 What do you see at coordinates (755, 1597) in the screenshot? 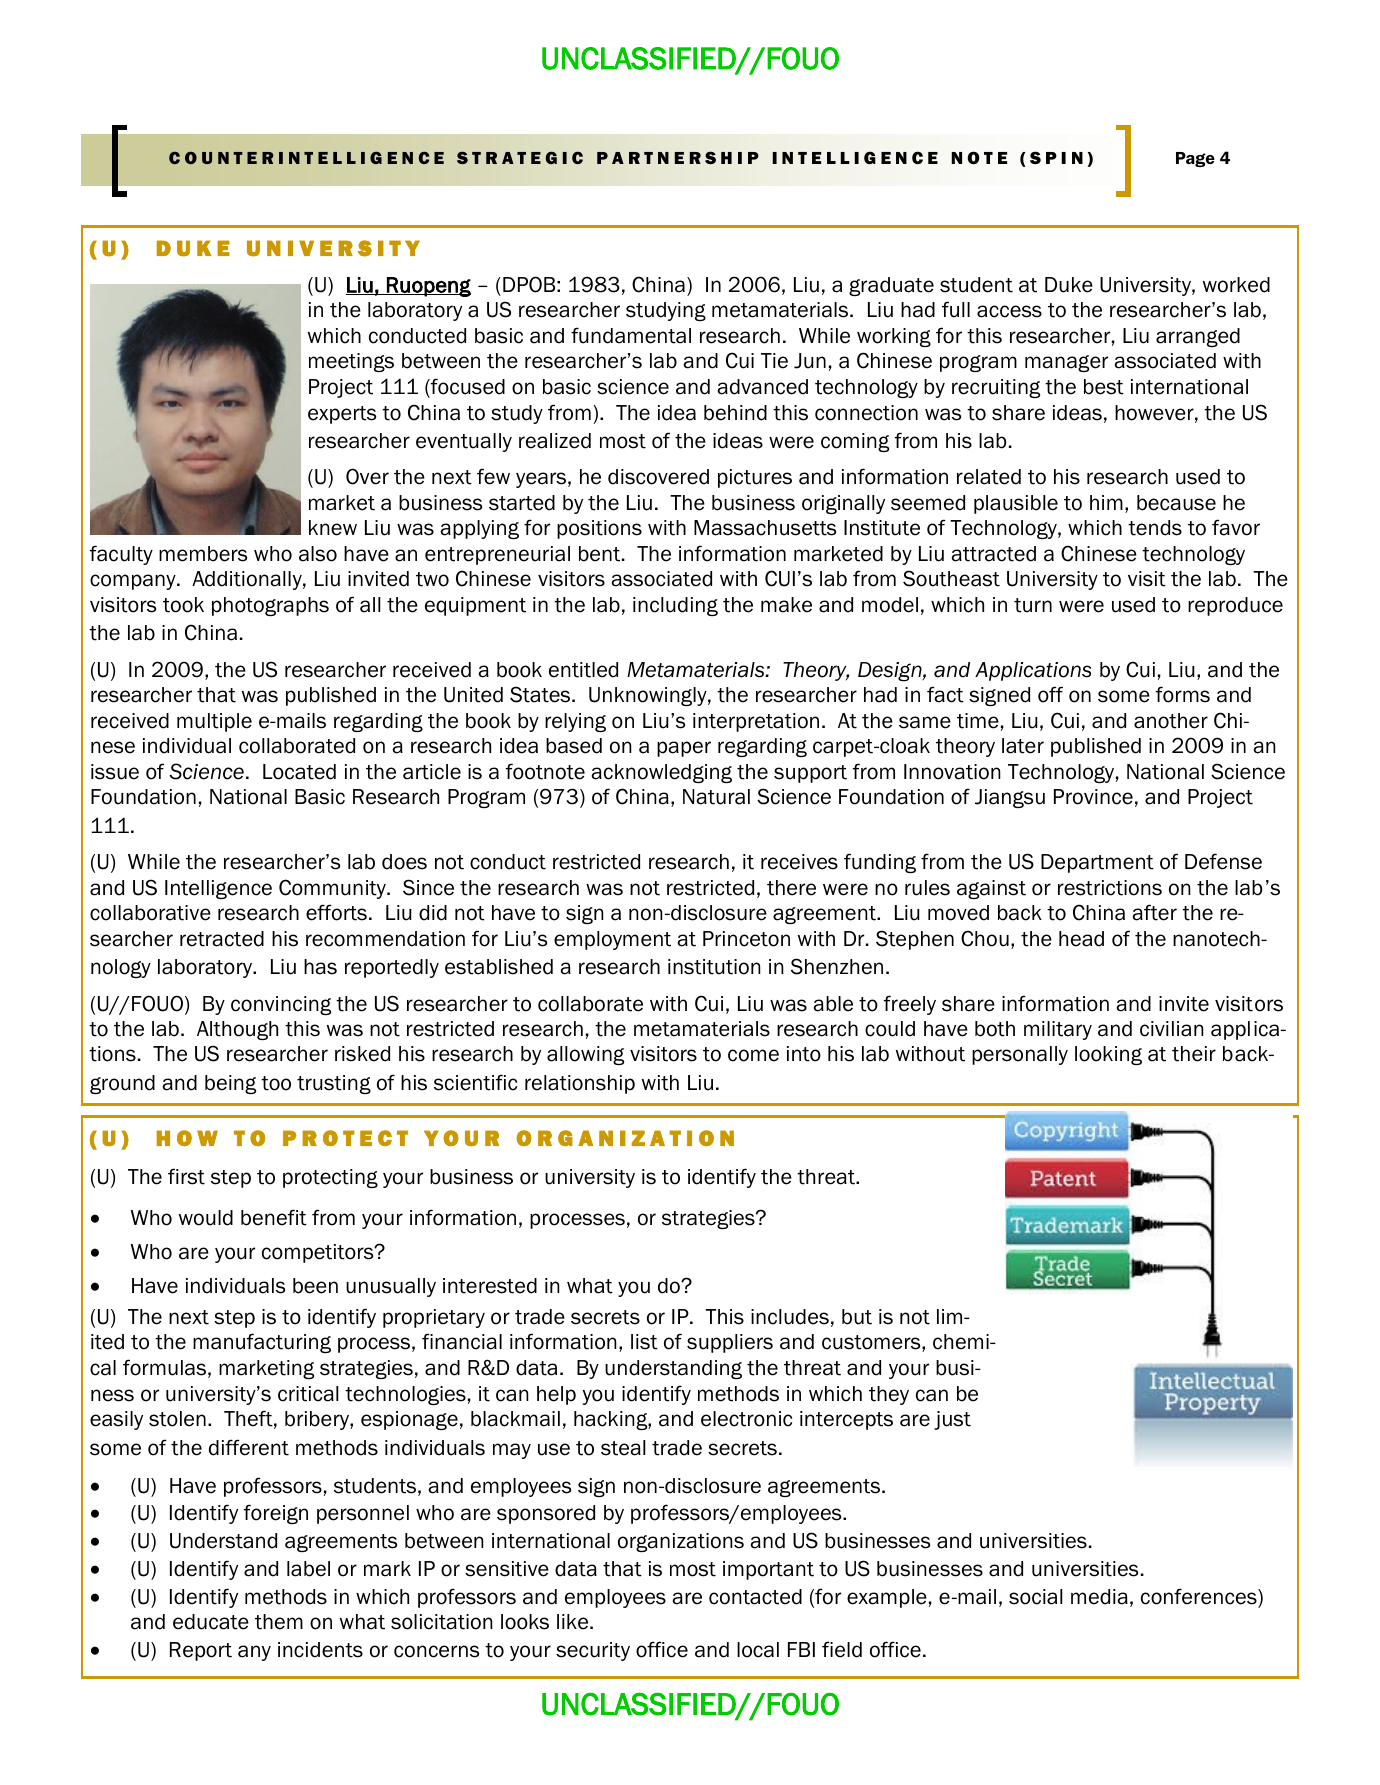
I see `contacted` at bounding box center [755, 1597].
